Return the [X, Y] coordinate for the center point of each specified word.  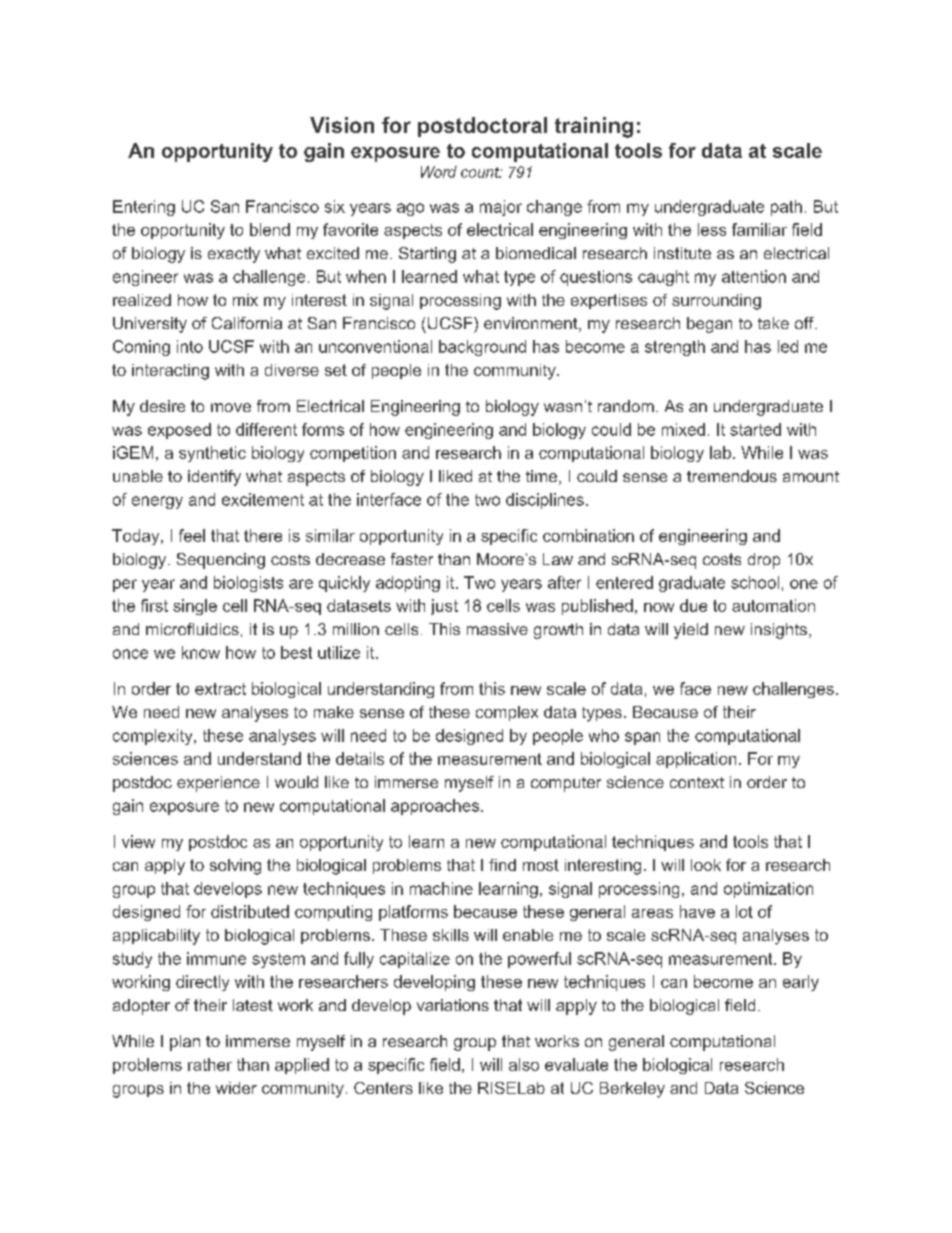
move [231, 407]
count [481, 172]
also [524, 1064]
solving [235, 867]
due [693, 605]
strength [675, 348]
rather [210, 1064]
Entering [144, 208]
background [482, 348]
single [195, 607]
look [706, 865]
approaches [436, 807]
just [444, 607]
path [786, 208]
